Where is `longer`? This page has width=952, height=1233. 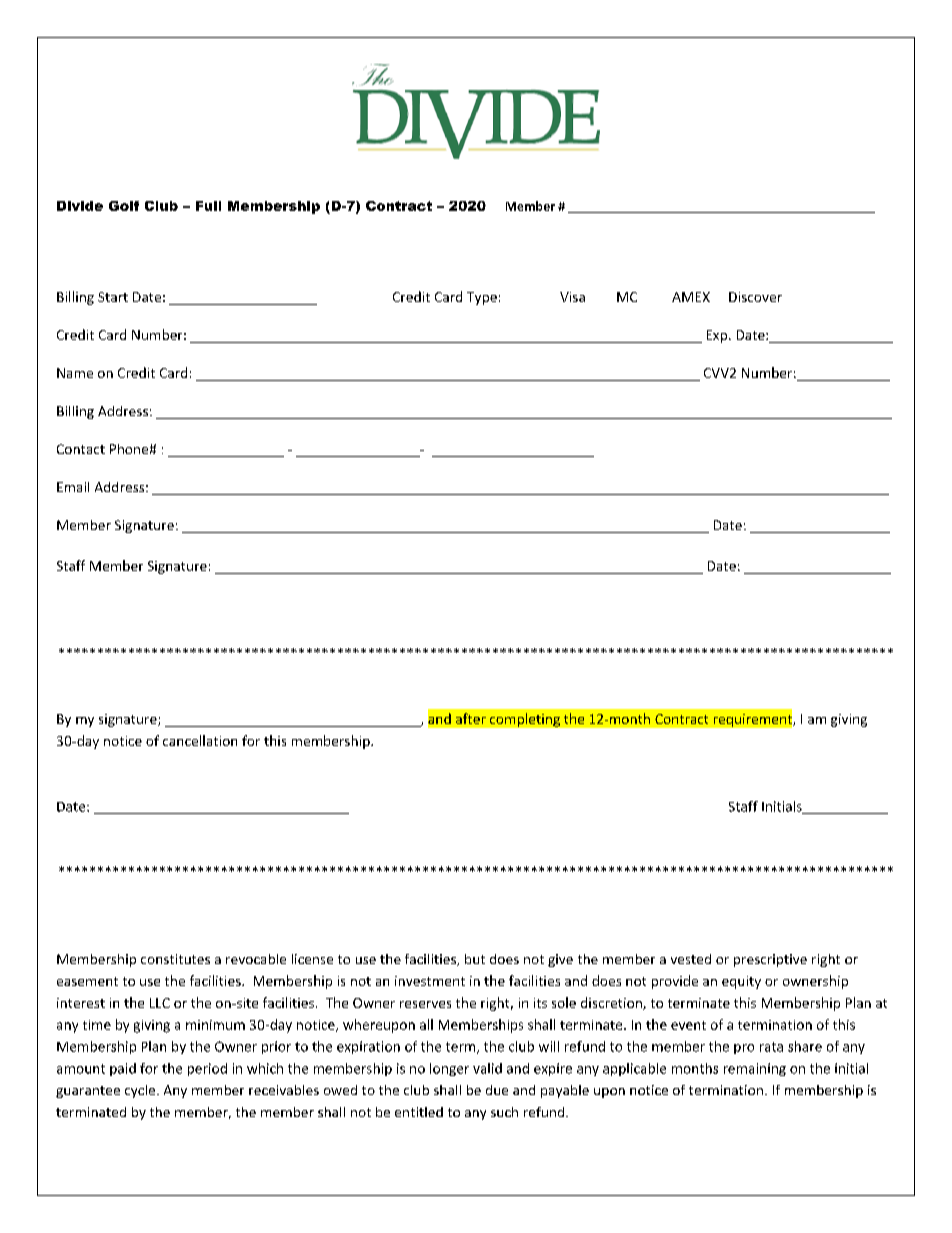
longer is located at coordinates (449, 1069).
